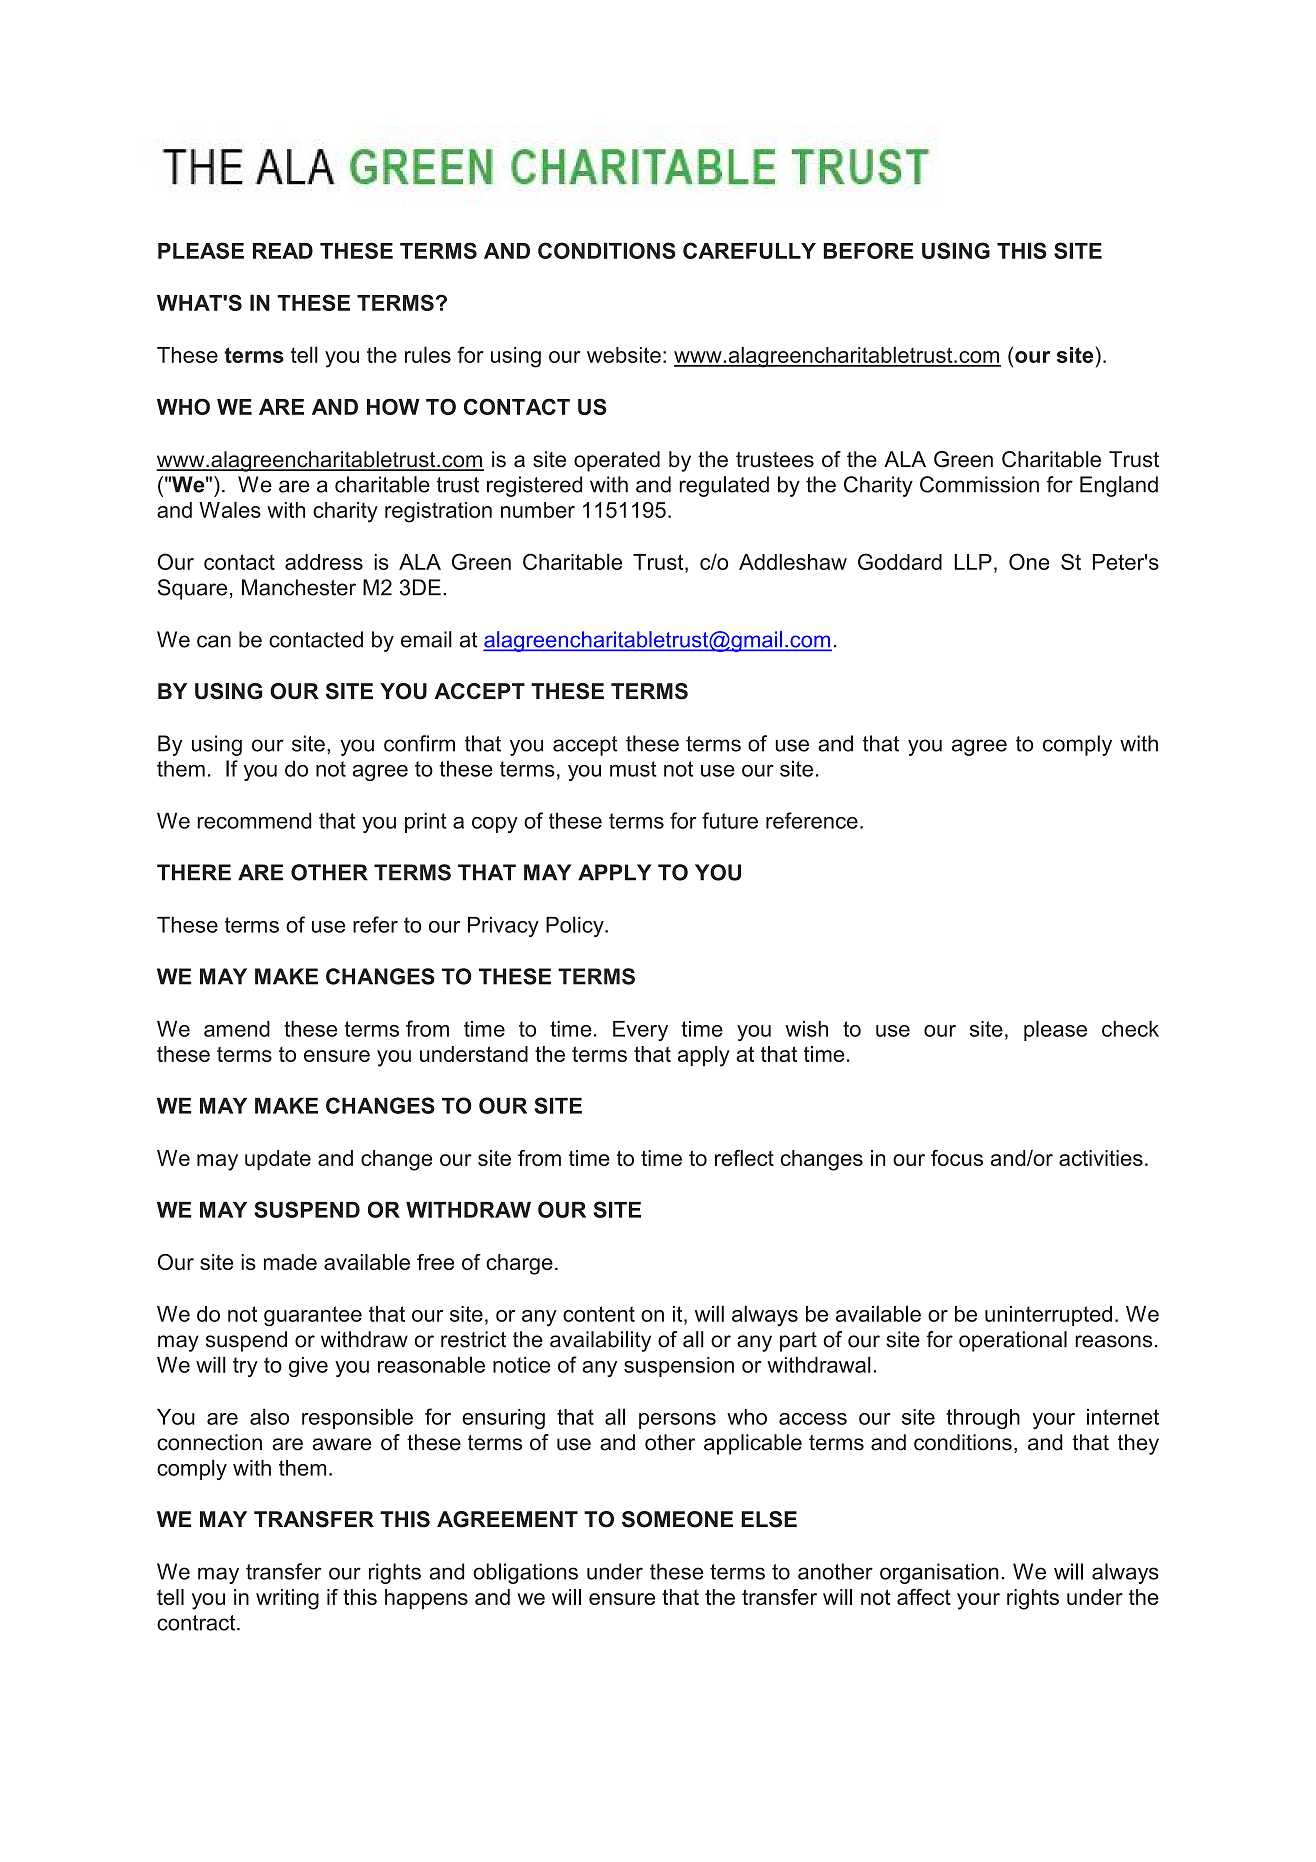  What do you see at coordinates (1130, 1029) in the screenshot?
I see `check` at bounding box center [1130, 1029].
